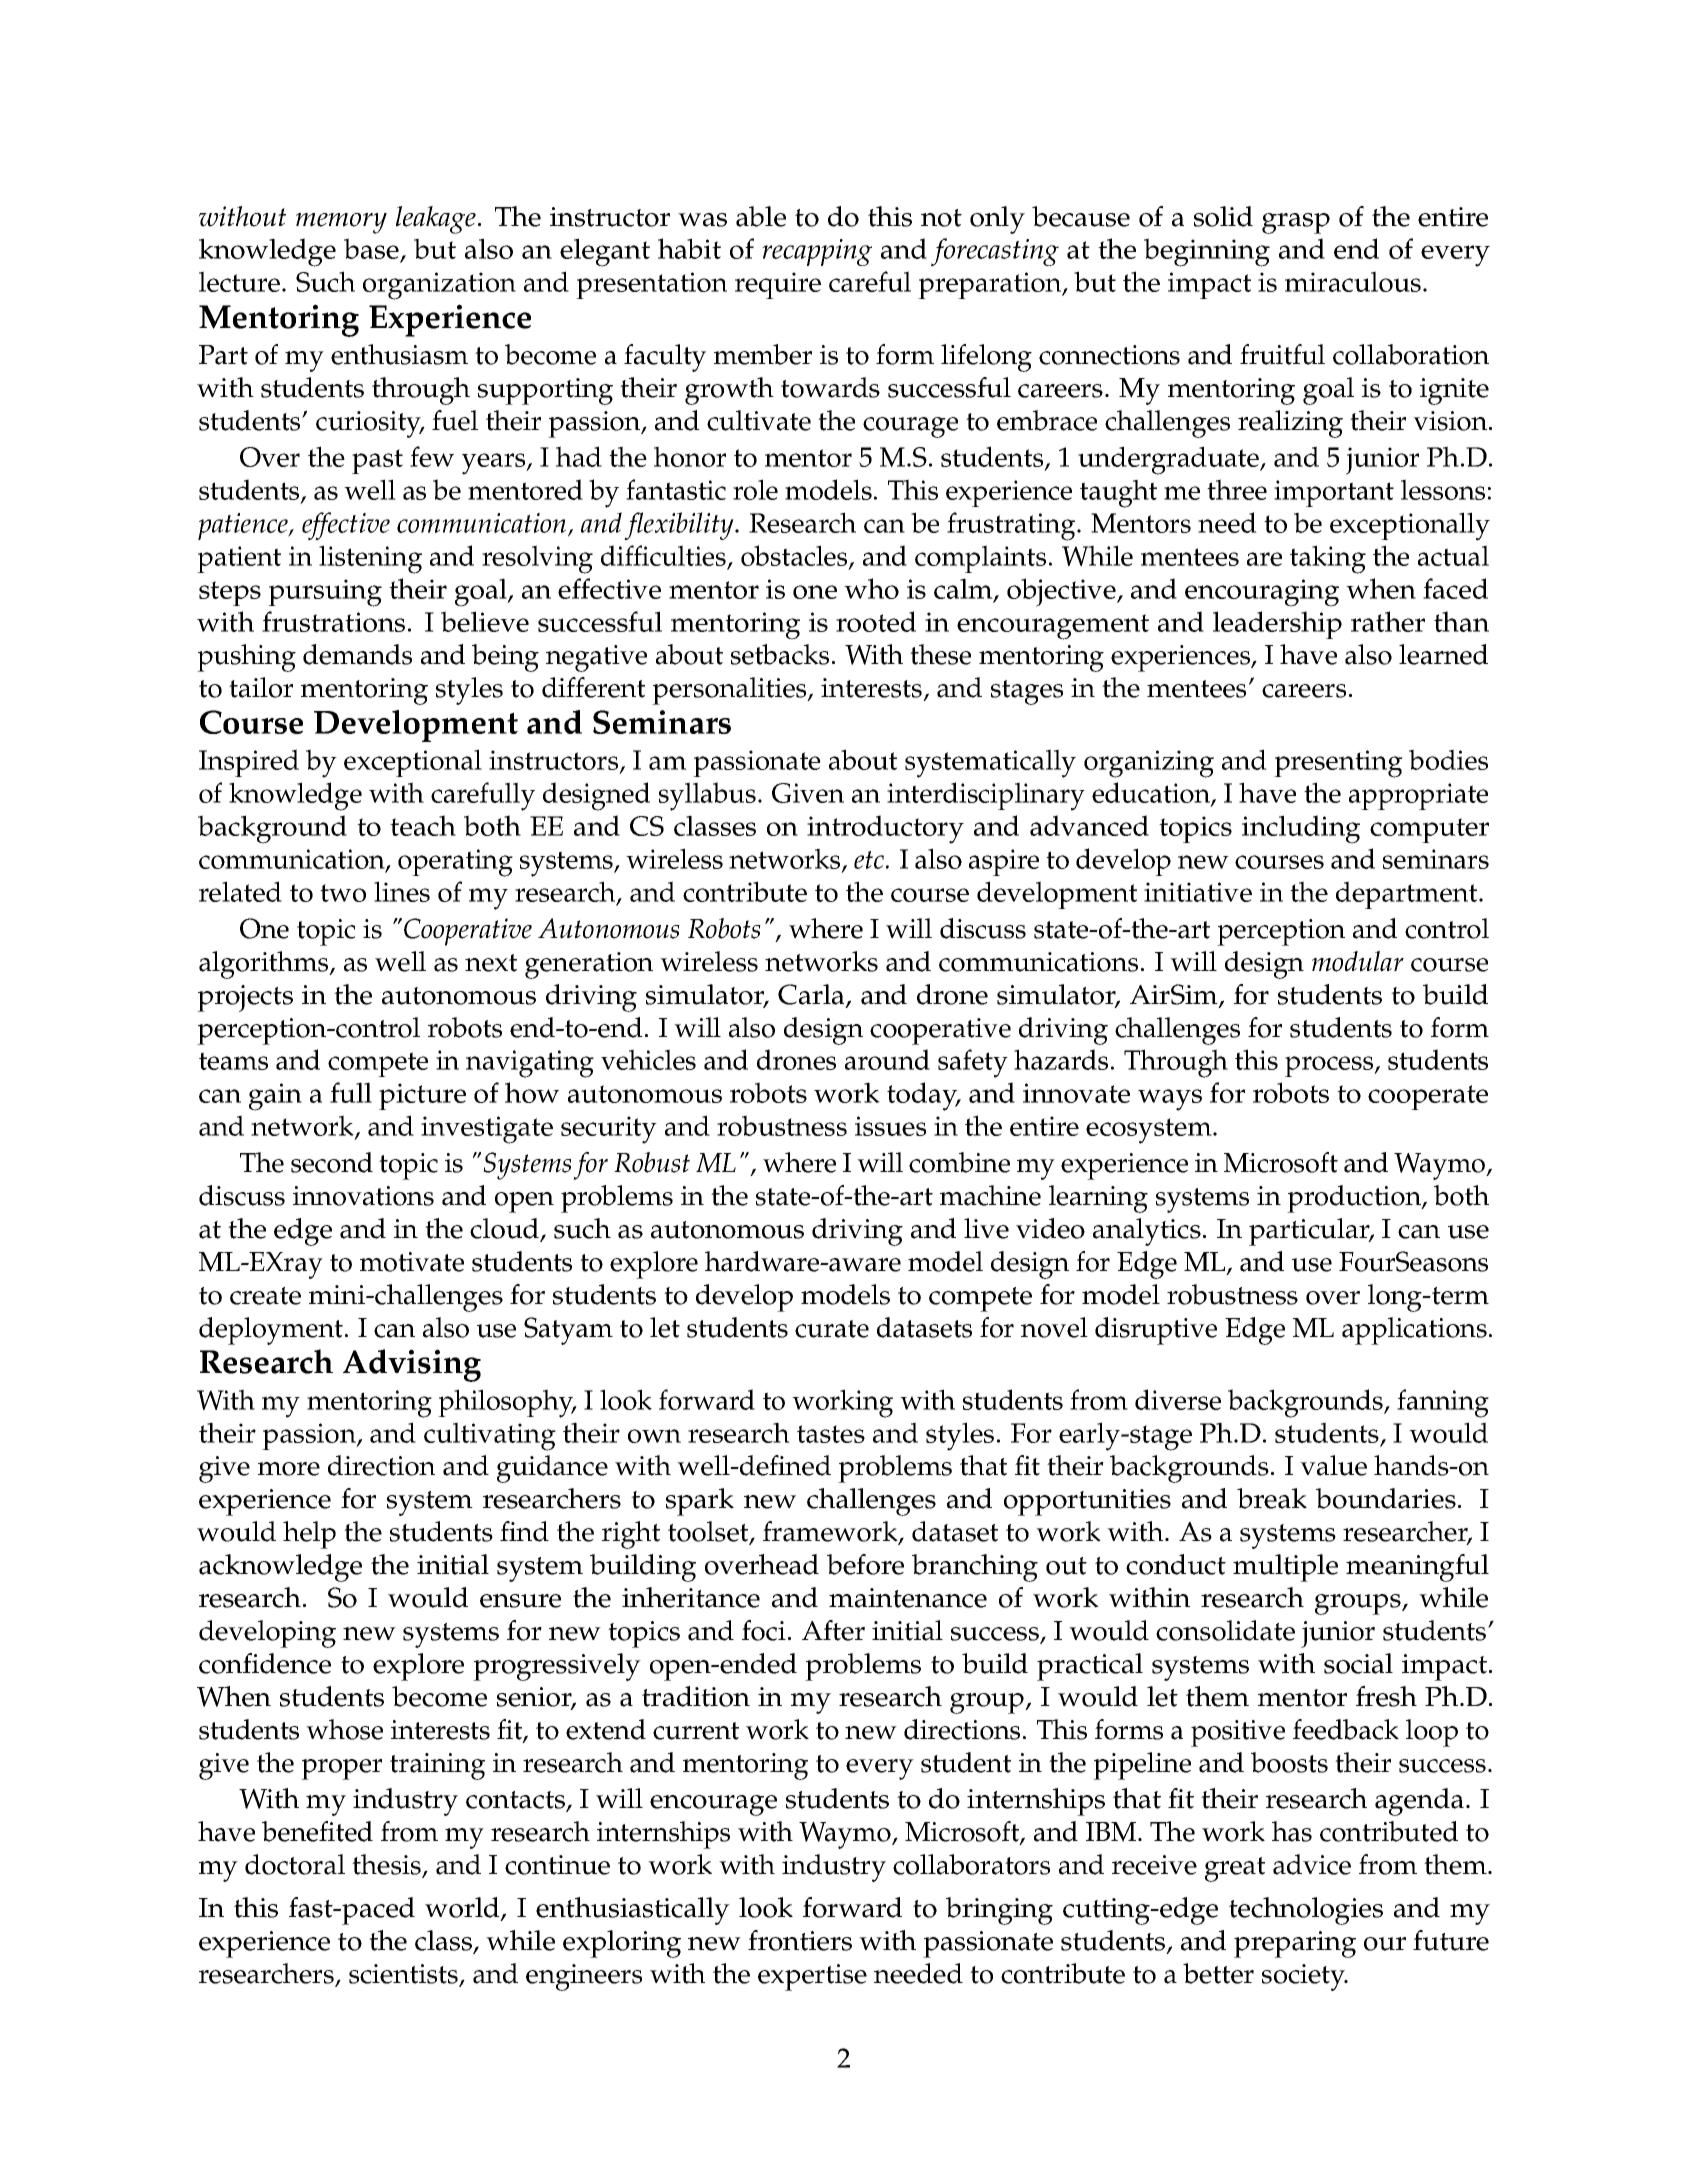 The image size is (1688, 2184). I want to click on frontiers, so click(800, 1940).
